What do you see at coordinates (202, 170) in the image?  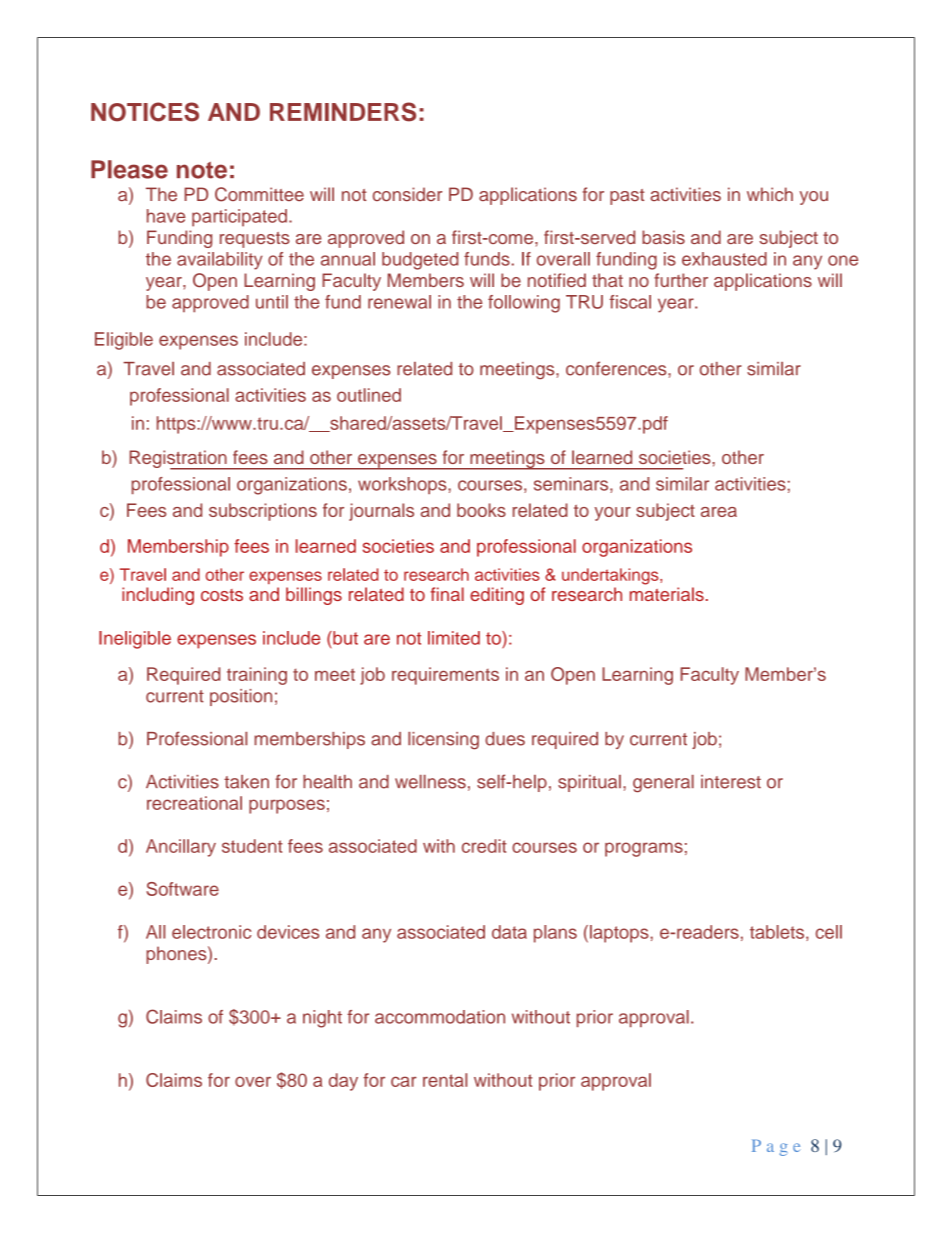 I see `note` at bounding box center [202, 170].
